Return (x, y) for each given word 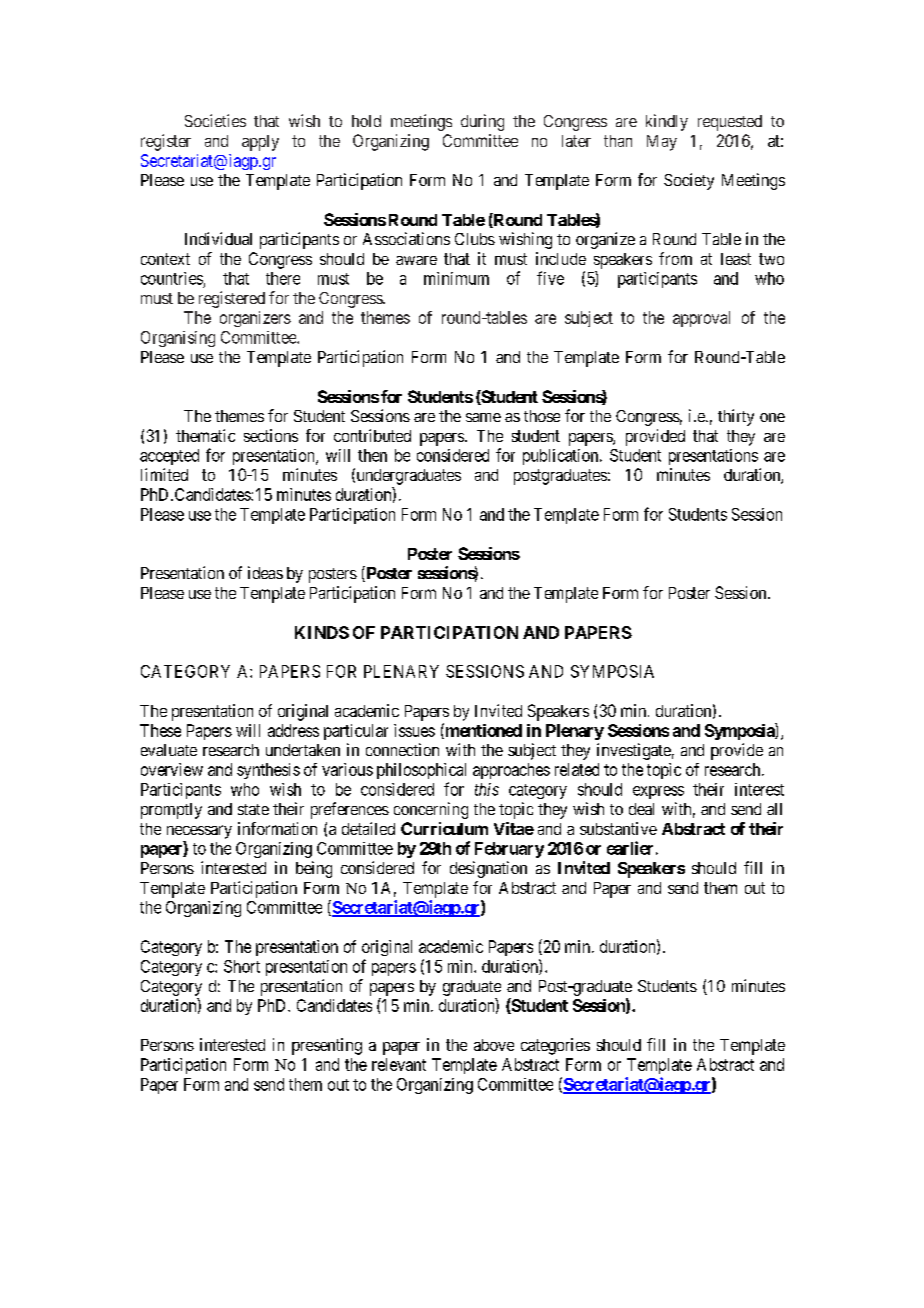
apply (260, 143)
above (494, 1045)
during (482, 122)
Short (242, 966)
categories (555, 1046)
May (662, 143)
